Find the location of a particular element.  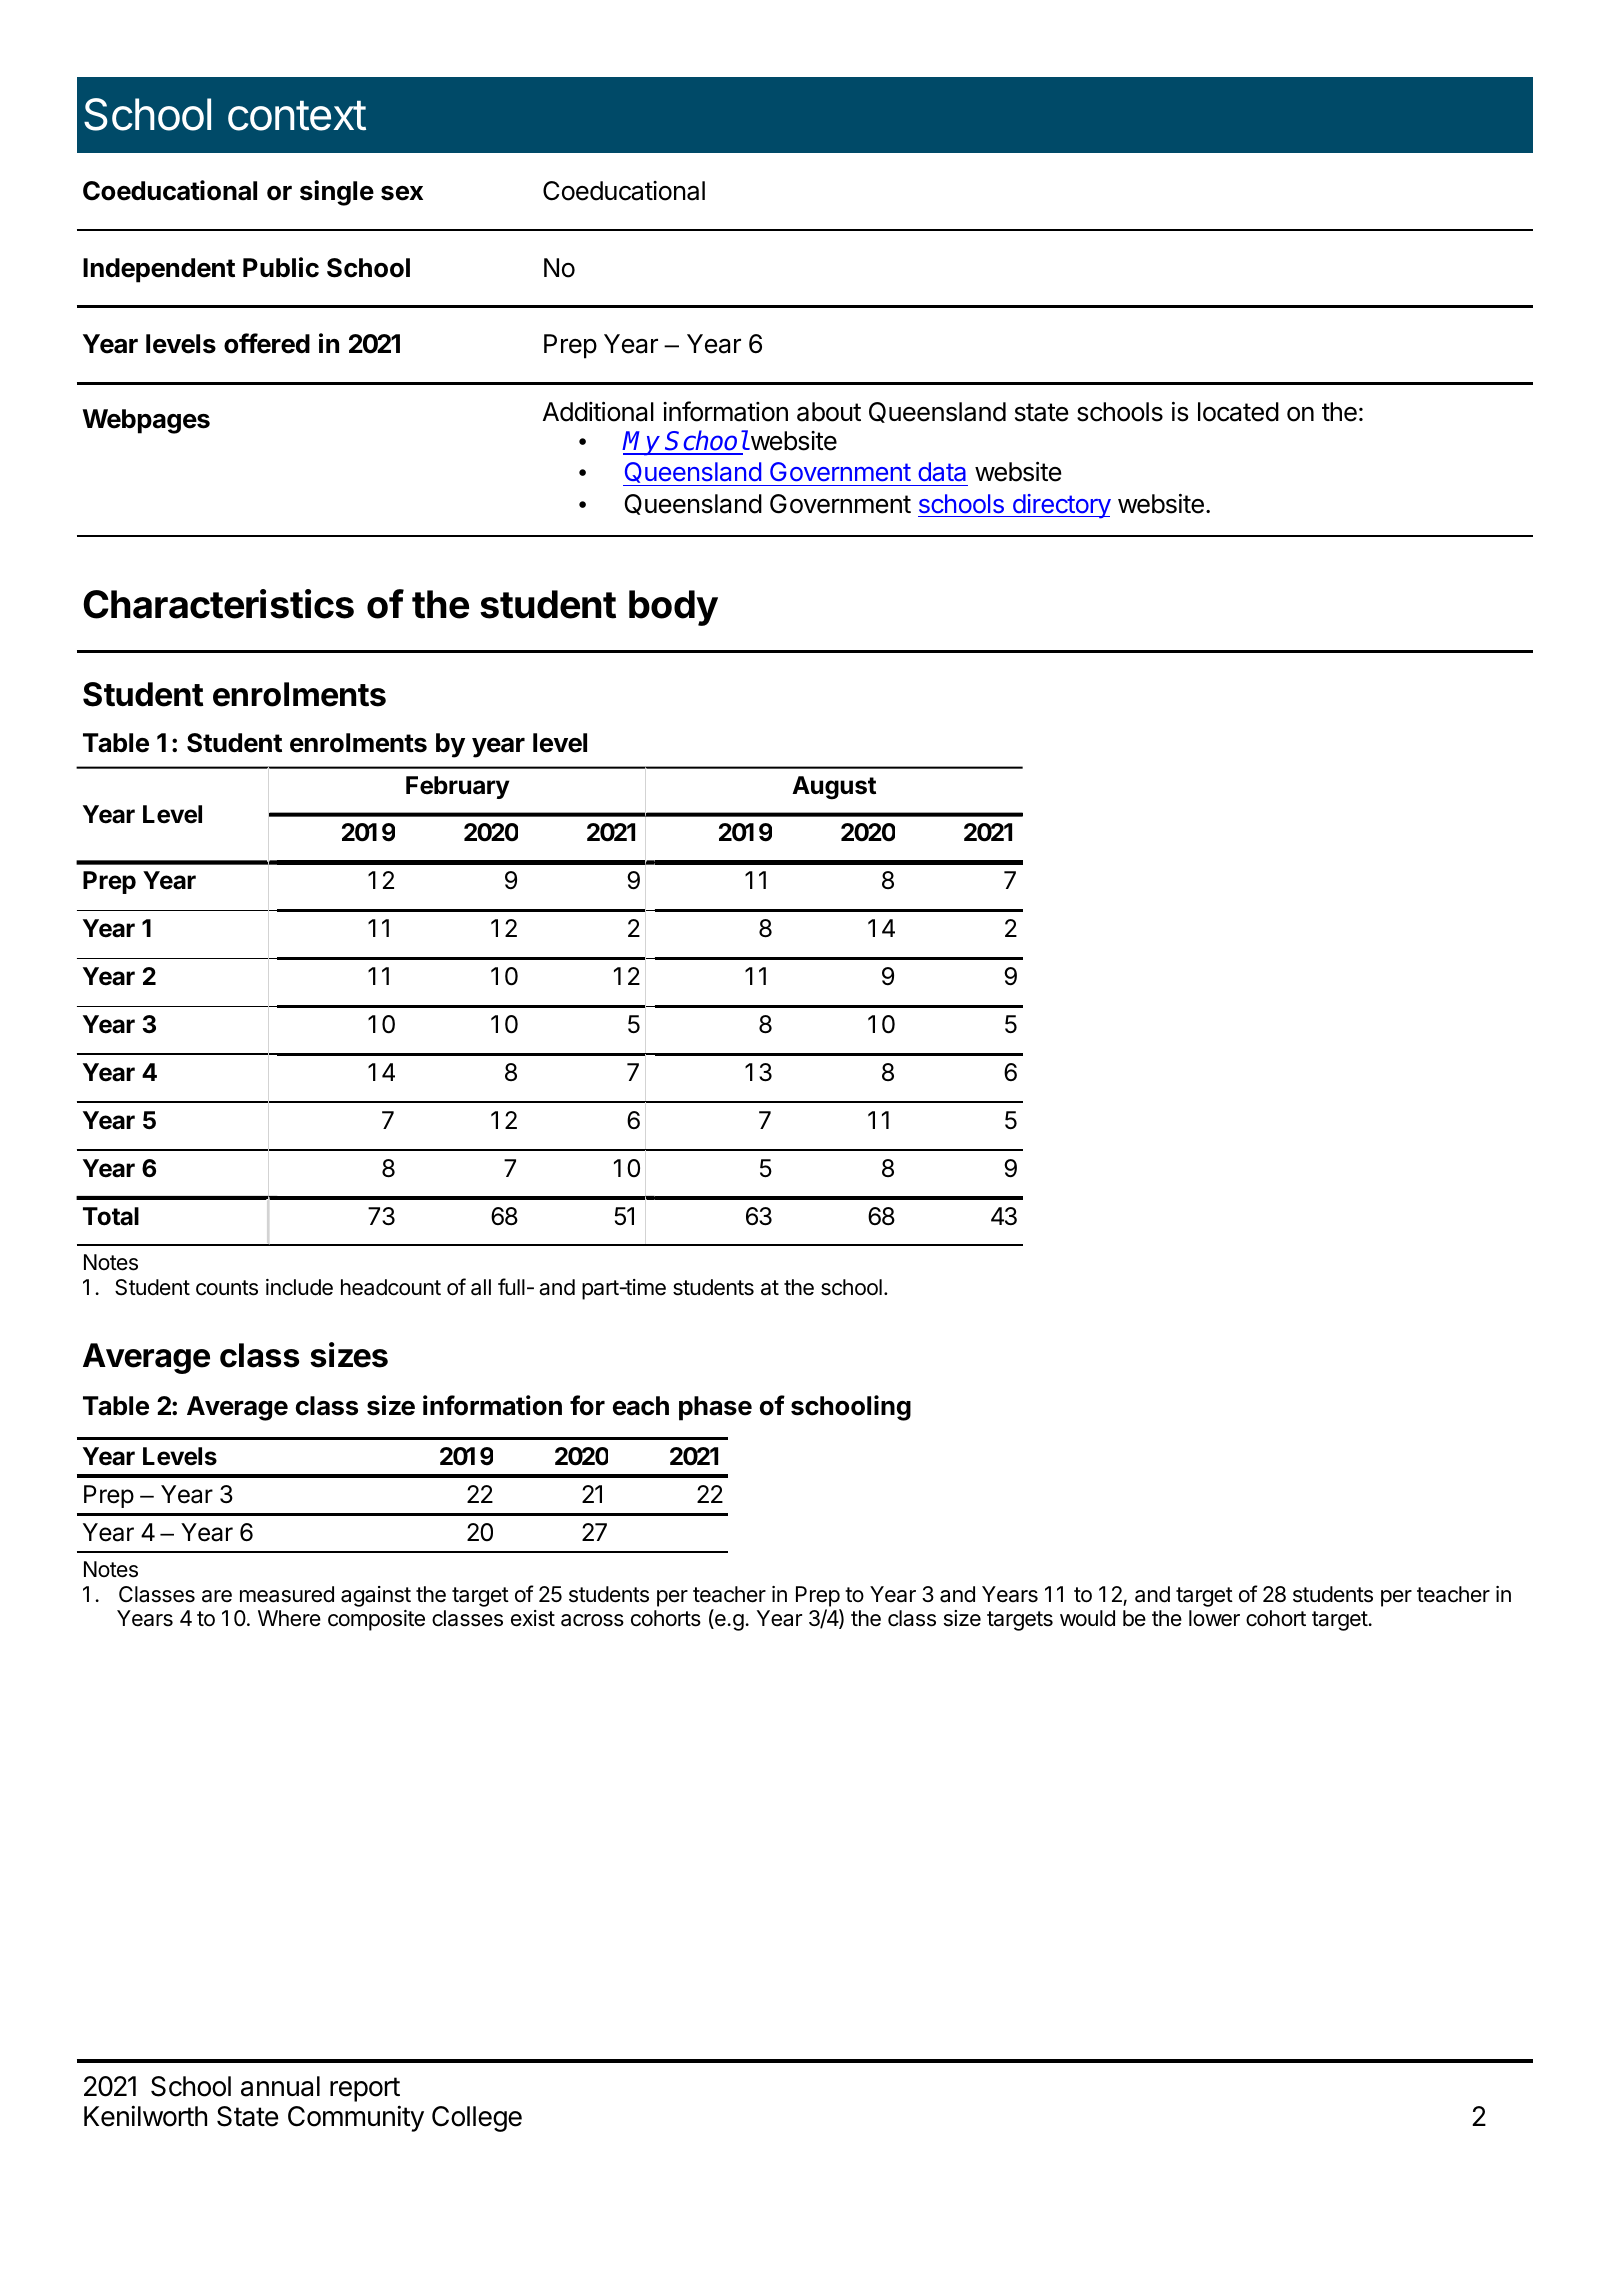

annual is located at coordinates (280, 2086).
